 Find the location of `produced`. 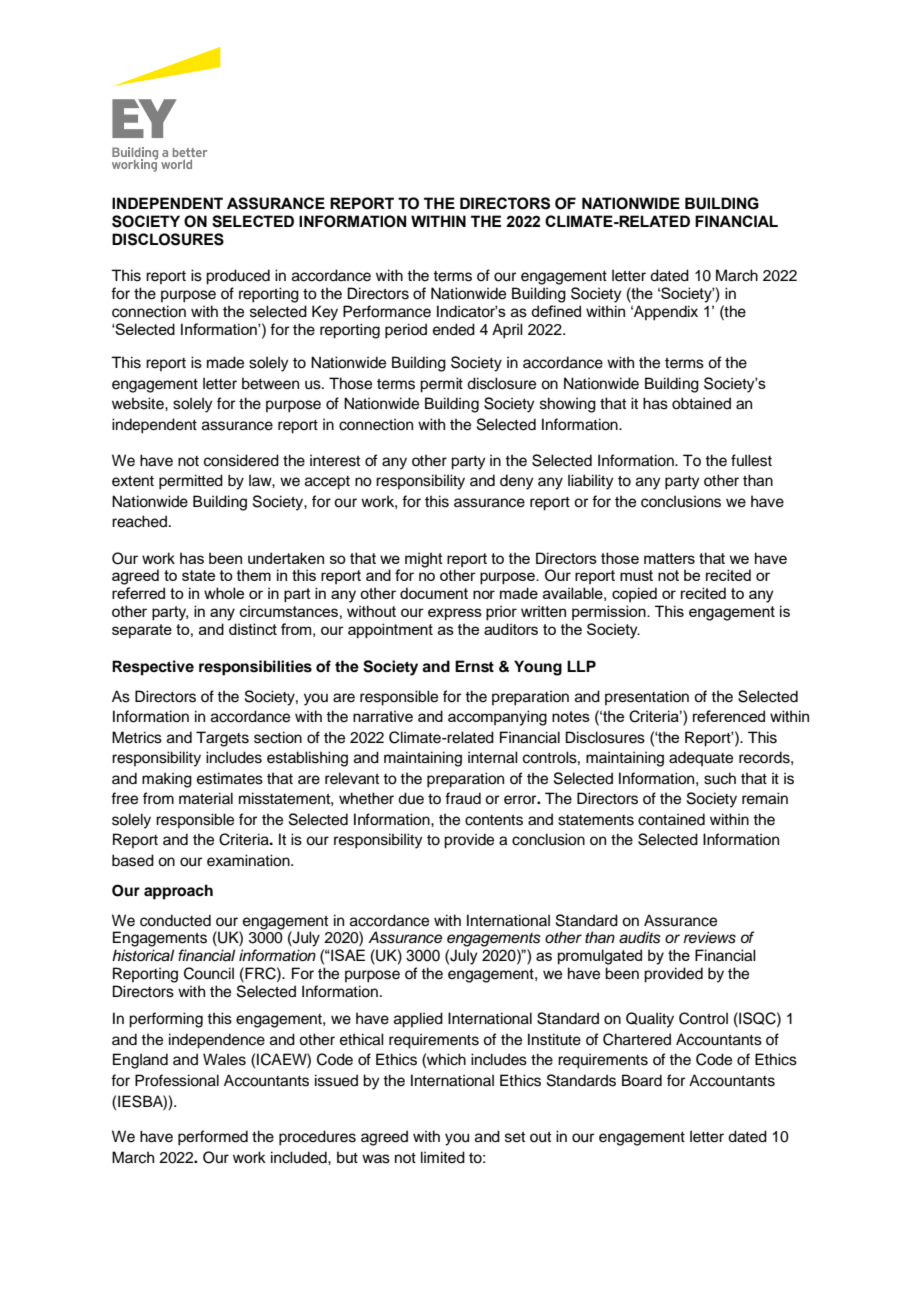

produced is located at coordinates (238, 277).
